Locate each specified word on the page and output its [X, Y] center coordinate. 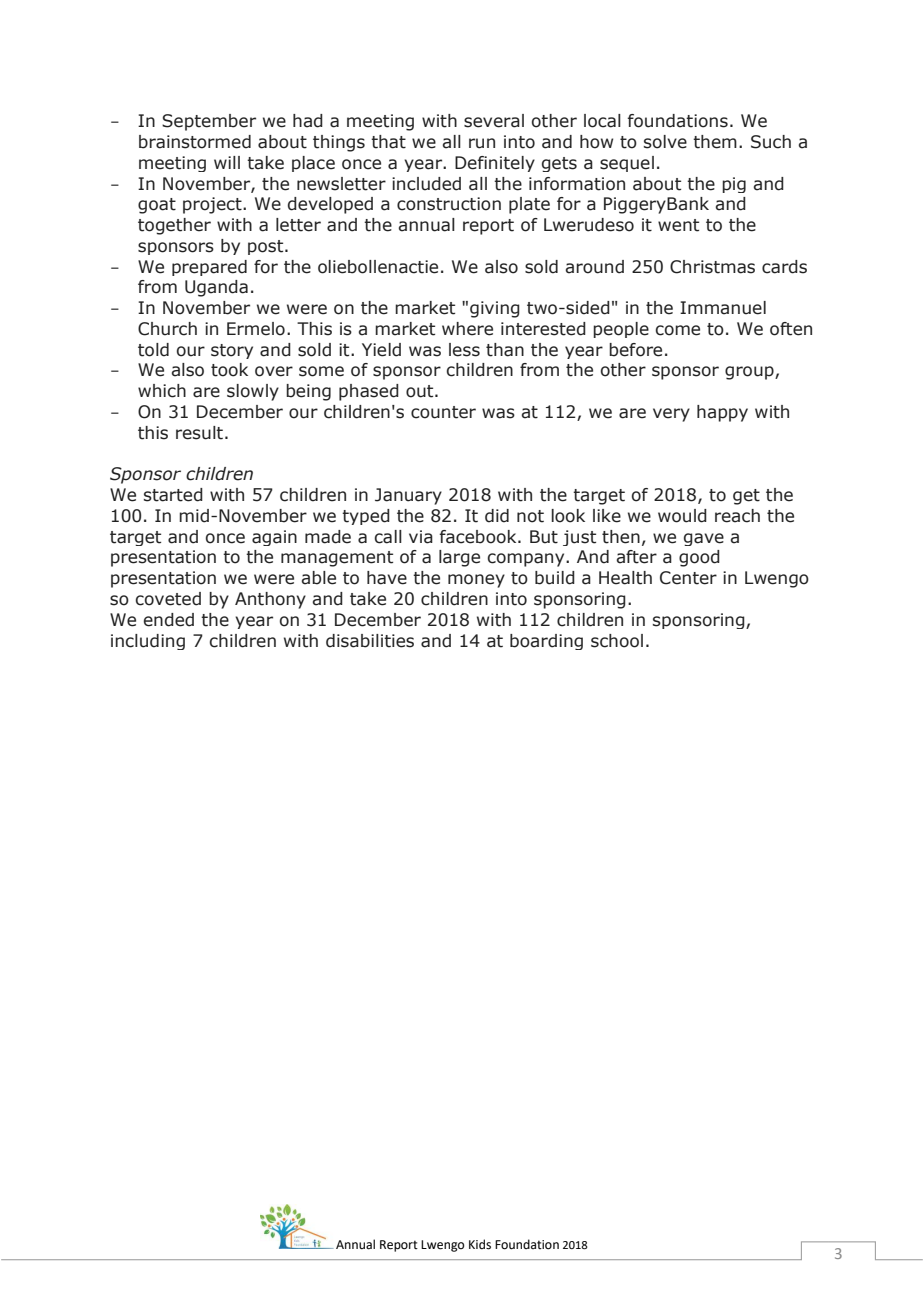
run [482, 143]
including [148, 642]
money [476, 581]
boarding [546, 642]
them [715, 142]
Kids [480, 1244]
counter [443, 412]
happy [722, 413]
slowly [253, 392]
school [617, 641]
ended [169, 620]
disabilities [370, 641]
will [227, 162]
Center [688, 578]
